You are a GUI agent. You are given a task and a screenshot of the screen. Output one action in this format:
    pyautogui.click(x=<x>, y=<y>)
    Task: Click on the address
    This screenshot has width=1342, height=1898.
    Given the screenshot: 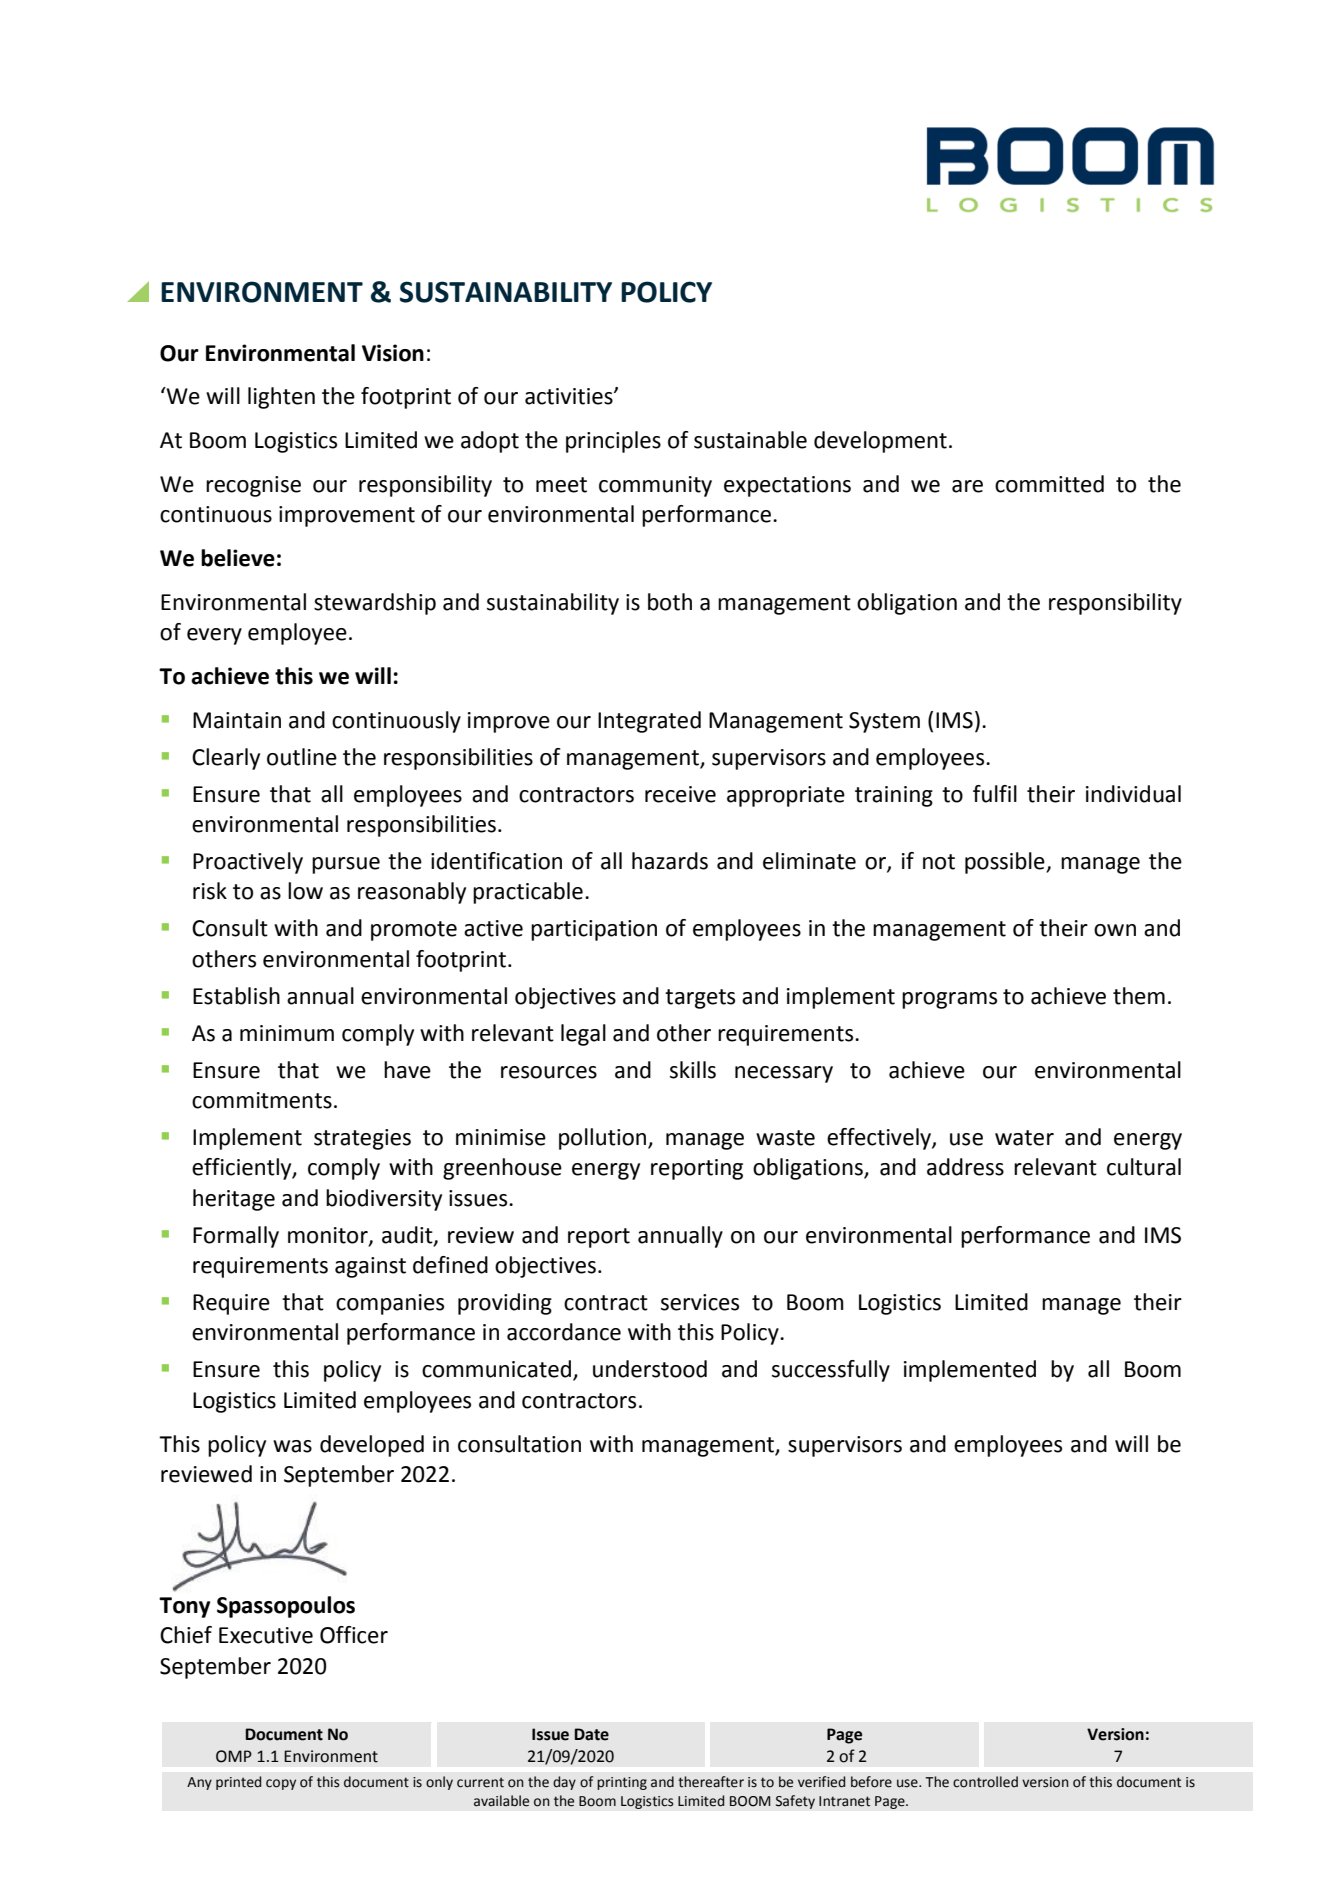 What is the action you would take?
    pyautogui.click(x=965, y=1167)
